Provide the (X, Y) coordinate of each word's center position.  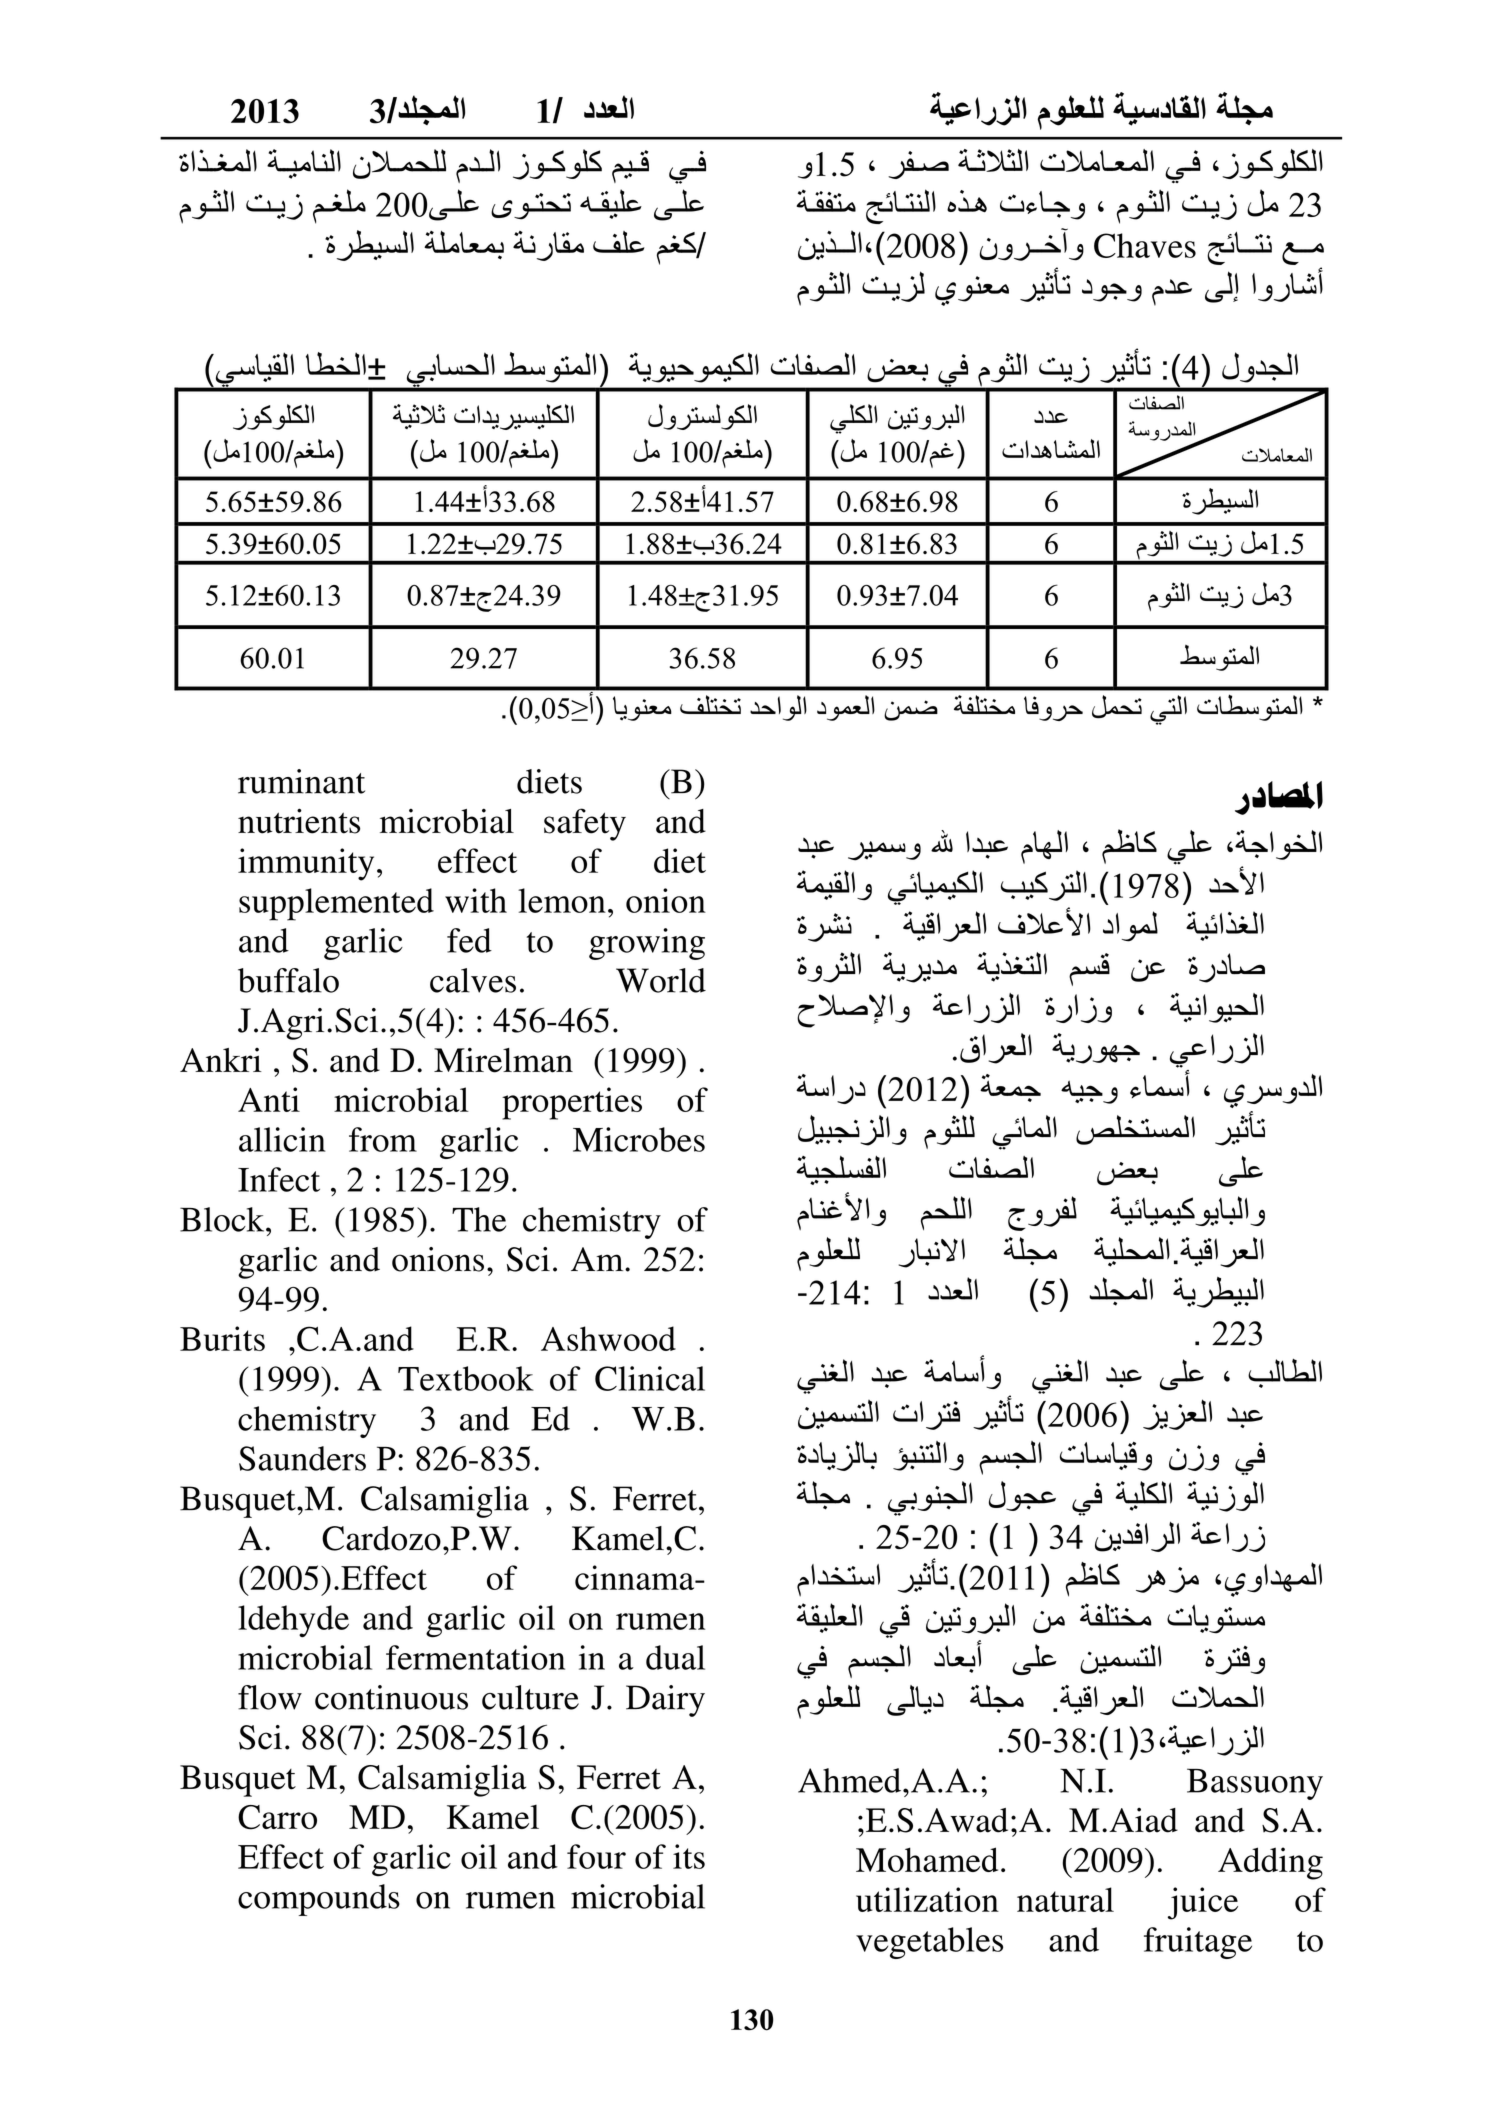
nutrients (299, 821)
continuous (391, 1697)
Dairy (665, 1701)
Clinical (650, 1378)
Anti (269, 1099)
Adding (1270, 1863)
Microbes (639, 1139)
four (596, 1856)
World (661, 980)
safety (585, 824)
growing (647, 944)
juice (1203, 1903)
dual (675, 1657)
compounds (319, 1900)
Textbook (466, 1378)
